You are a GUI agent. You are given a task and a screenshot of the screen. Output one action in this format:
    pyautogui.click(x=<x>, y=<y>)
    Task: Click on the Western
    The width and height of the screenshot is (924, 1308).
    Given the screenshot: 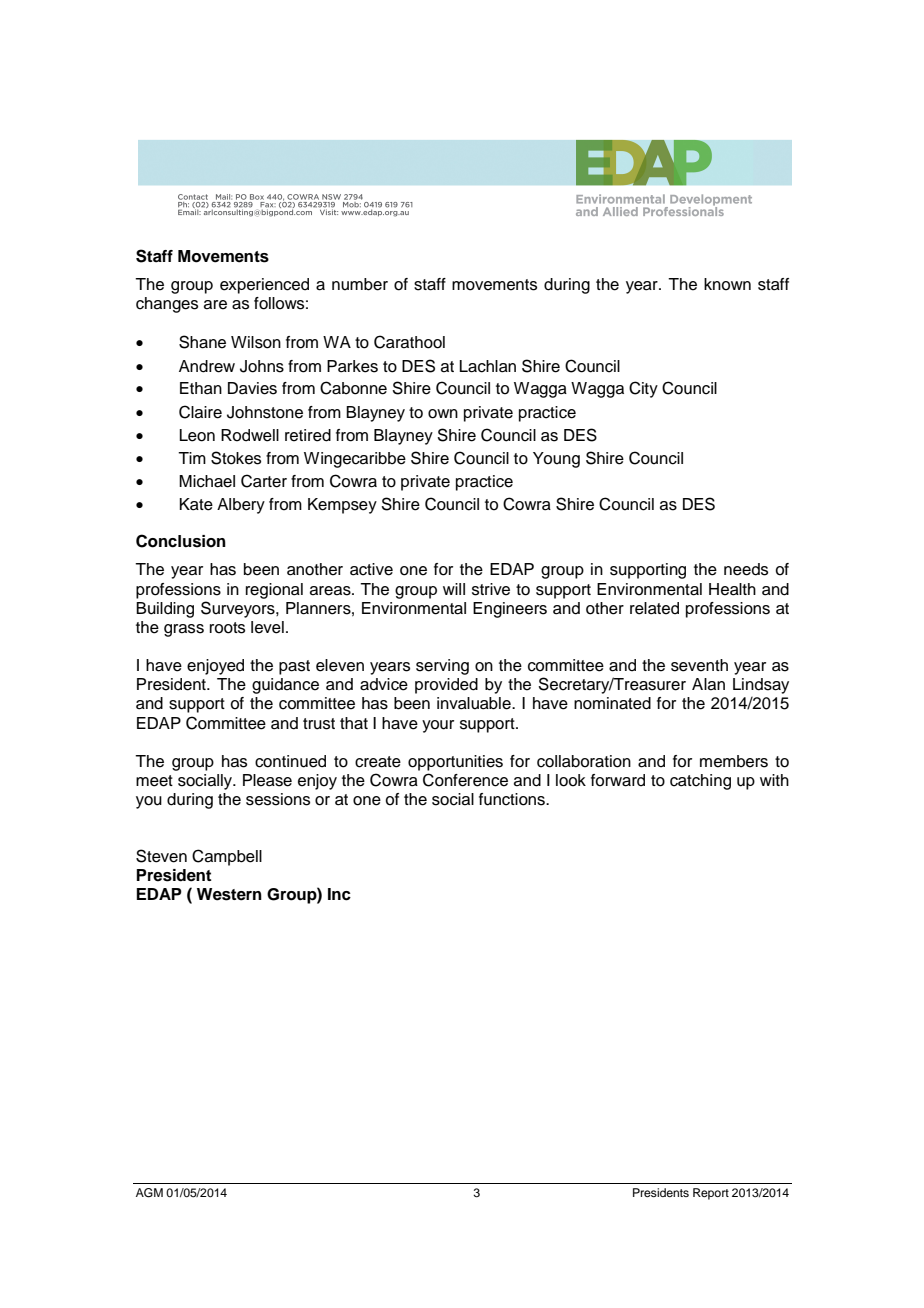 What is the action you would take?
    pyautogui.click(x=229, y=894)
